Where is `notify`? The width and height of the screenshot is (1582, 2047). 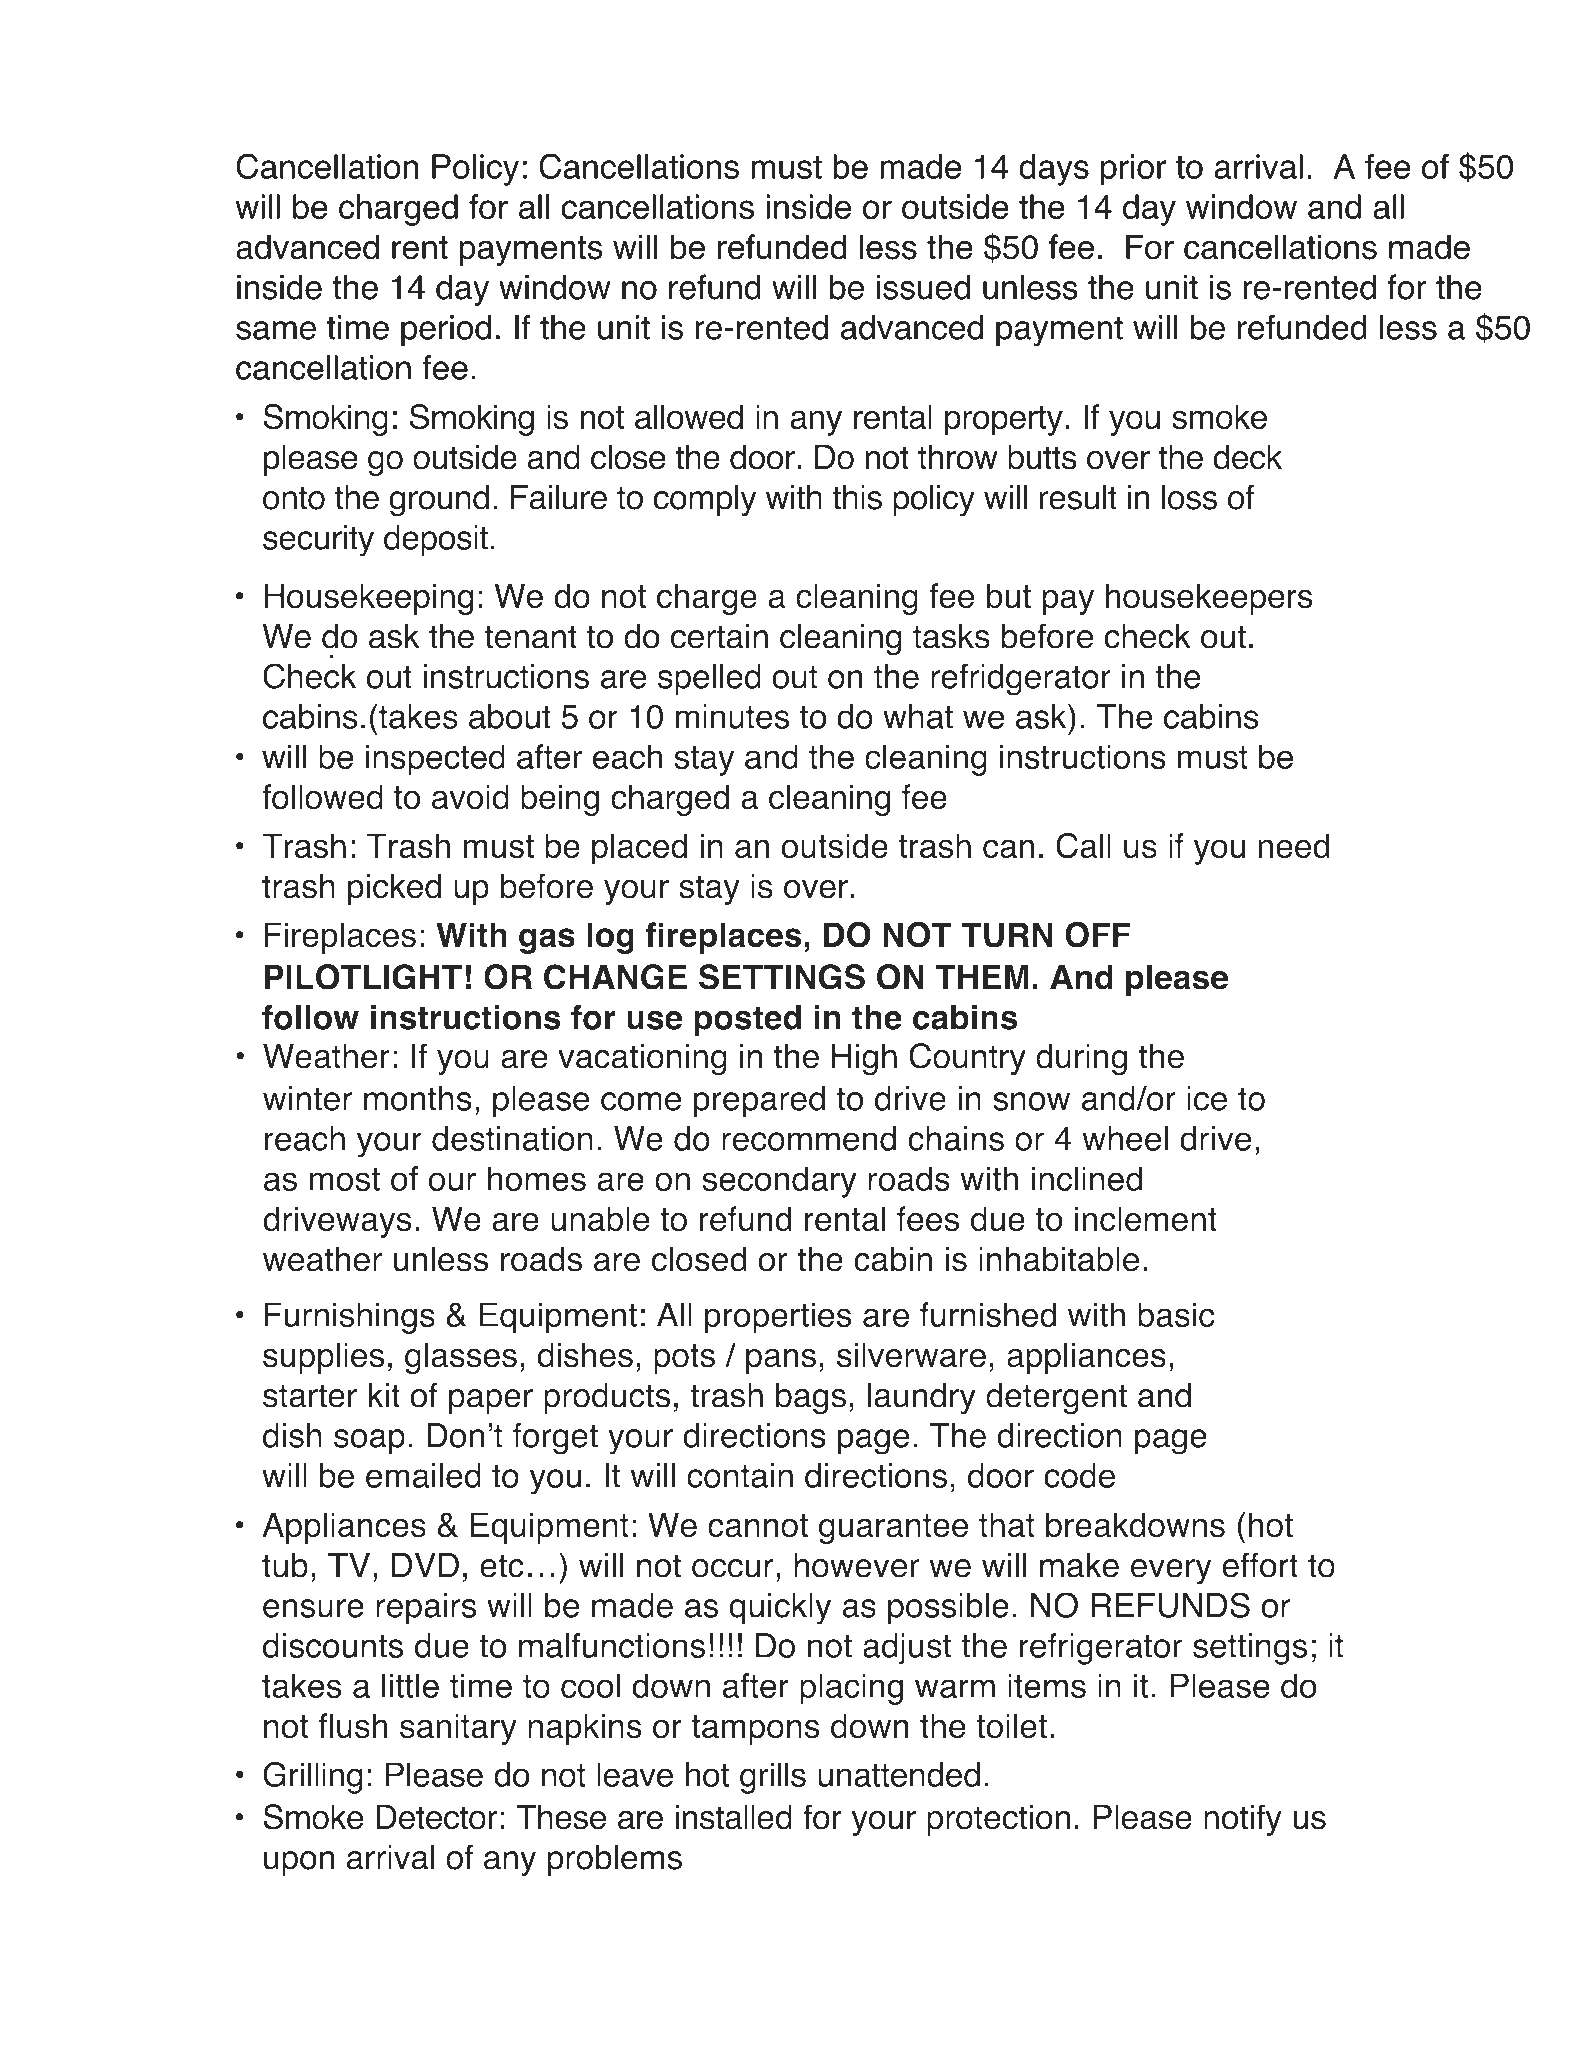 notify is located at coordinates (1243, 1820).
